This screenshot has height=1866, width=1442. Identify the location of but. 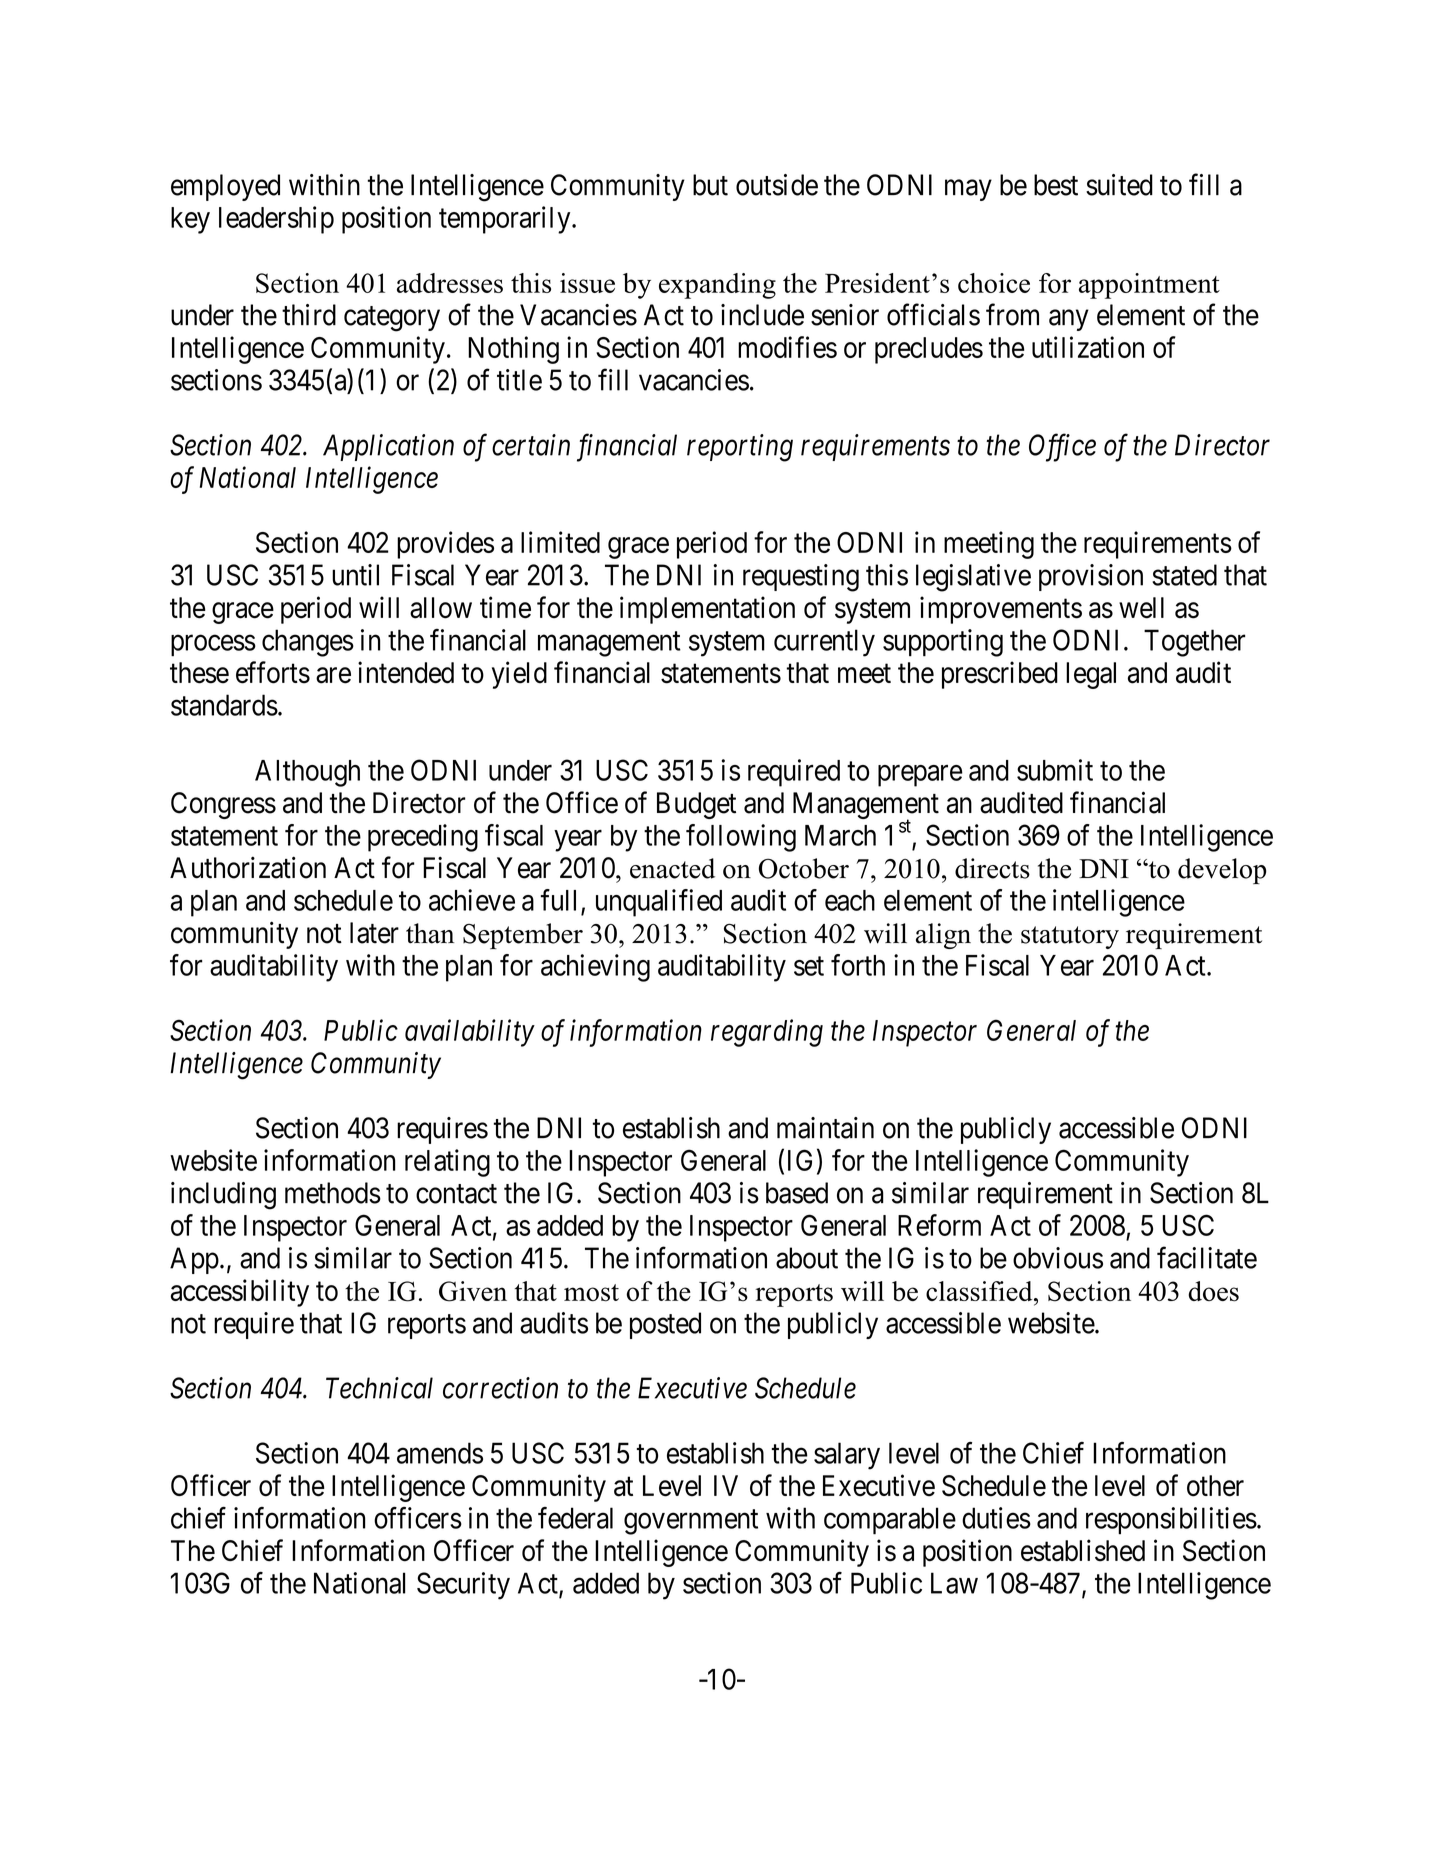
(710, 185).
